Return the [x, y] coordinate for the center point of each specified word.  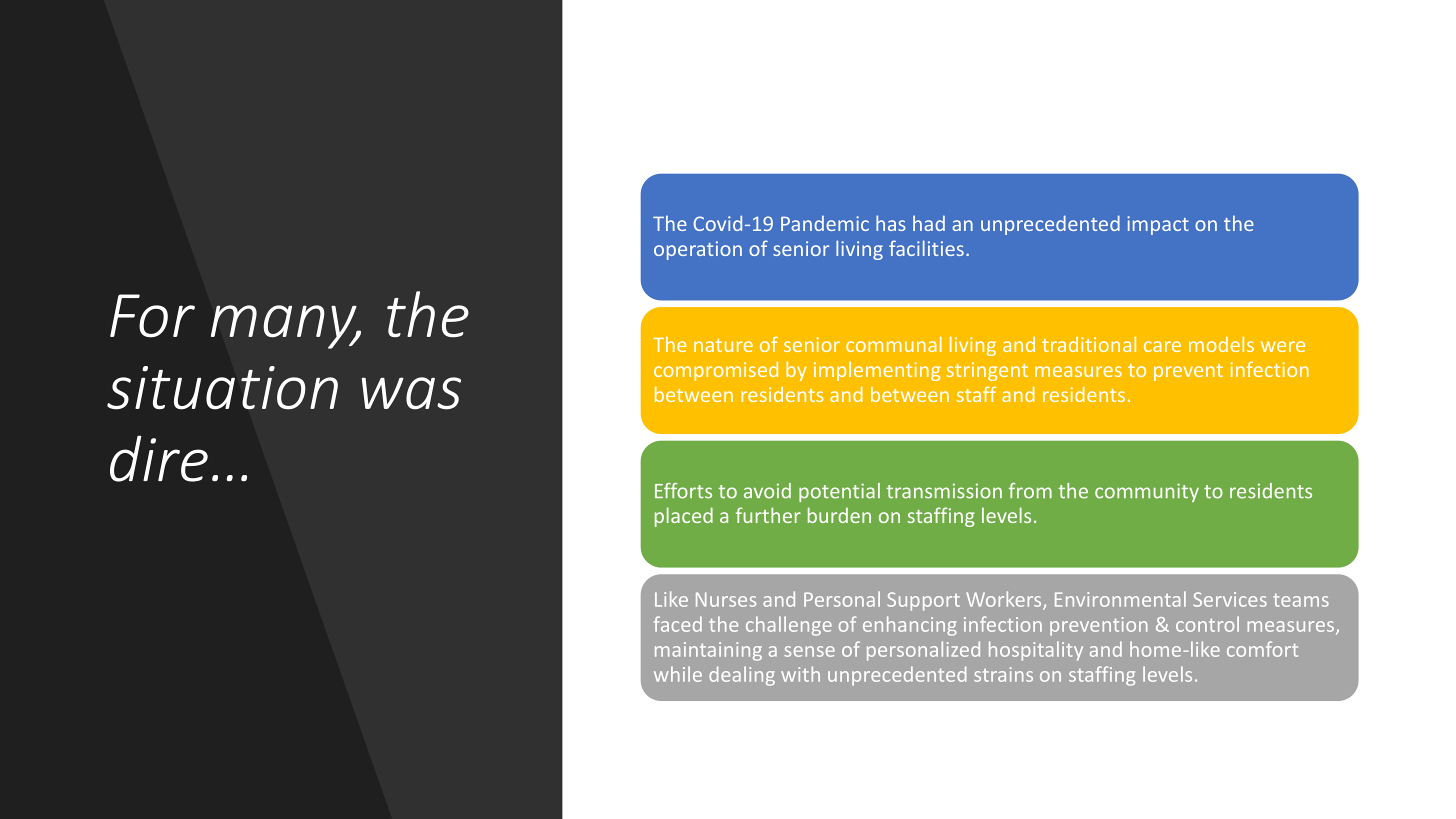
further [768, 515]
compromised [716, 371]
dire [159, 458]
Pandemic [825, 223]
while [678, 674]
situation [222, 388]
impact [1158, 225]
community [1147, 492]
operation [698, 250]
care [1162, 346]
